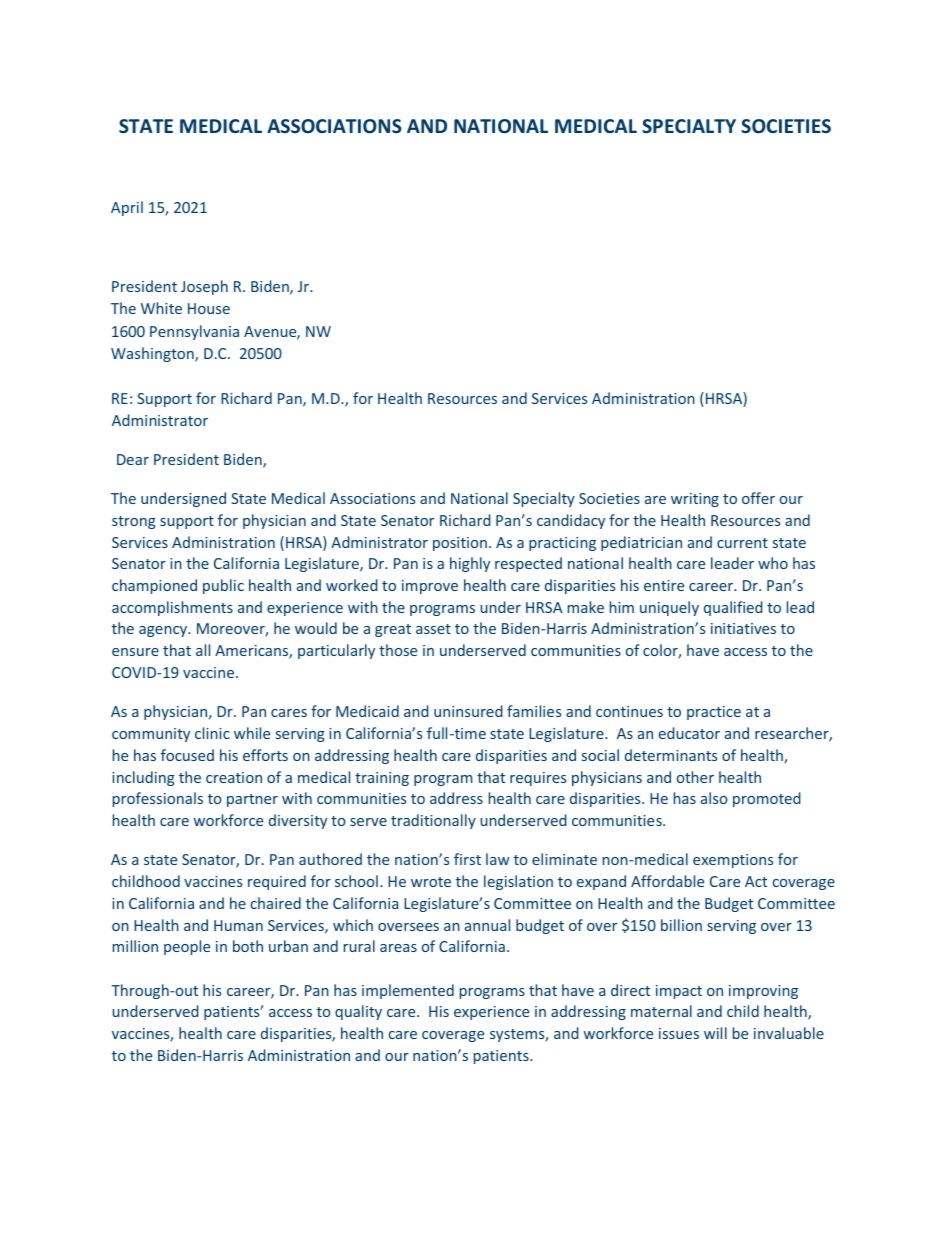 The height and width of the document is (1233, 952). What do you see at coordinates (172, 608) in the document?
I see `accomplishments` at bounding box center [172, 608].
